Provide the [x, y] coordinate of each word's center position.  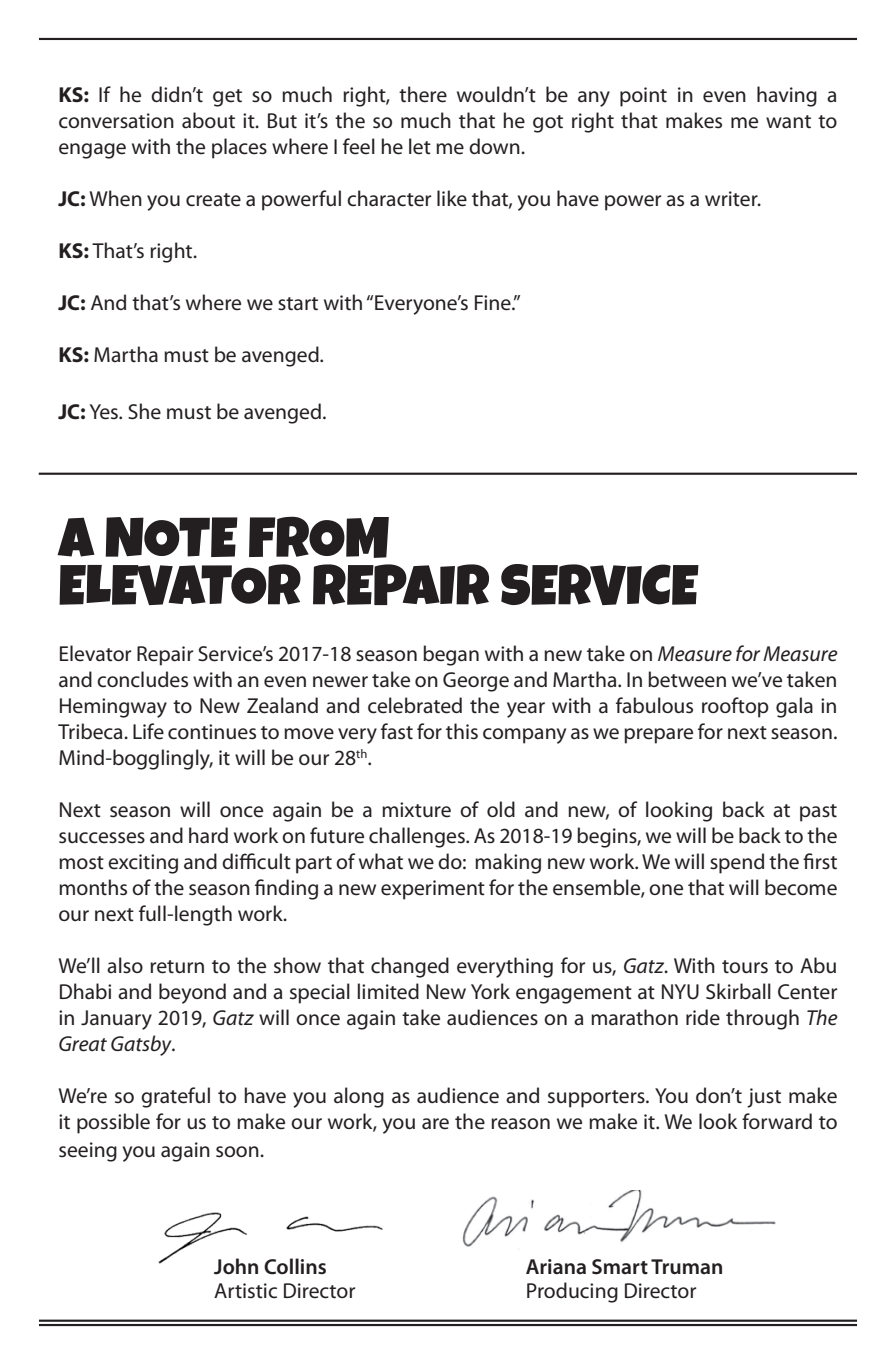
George [476, 682]
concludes [142, 679]
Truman [686, 1266]
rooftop [735, 707]
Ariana [556, 1267]
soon [238, 1152]
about [208, 120]
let [420, 146]
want [788, 122]
